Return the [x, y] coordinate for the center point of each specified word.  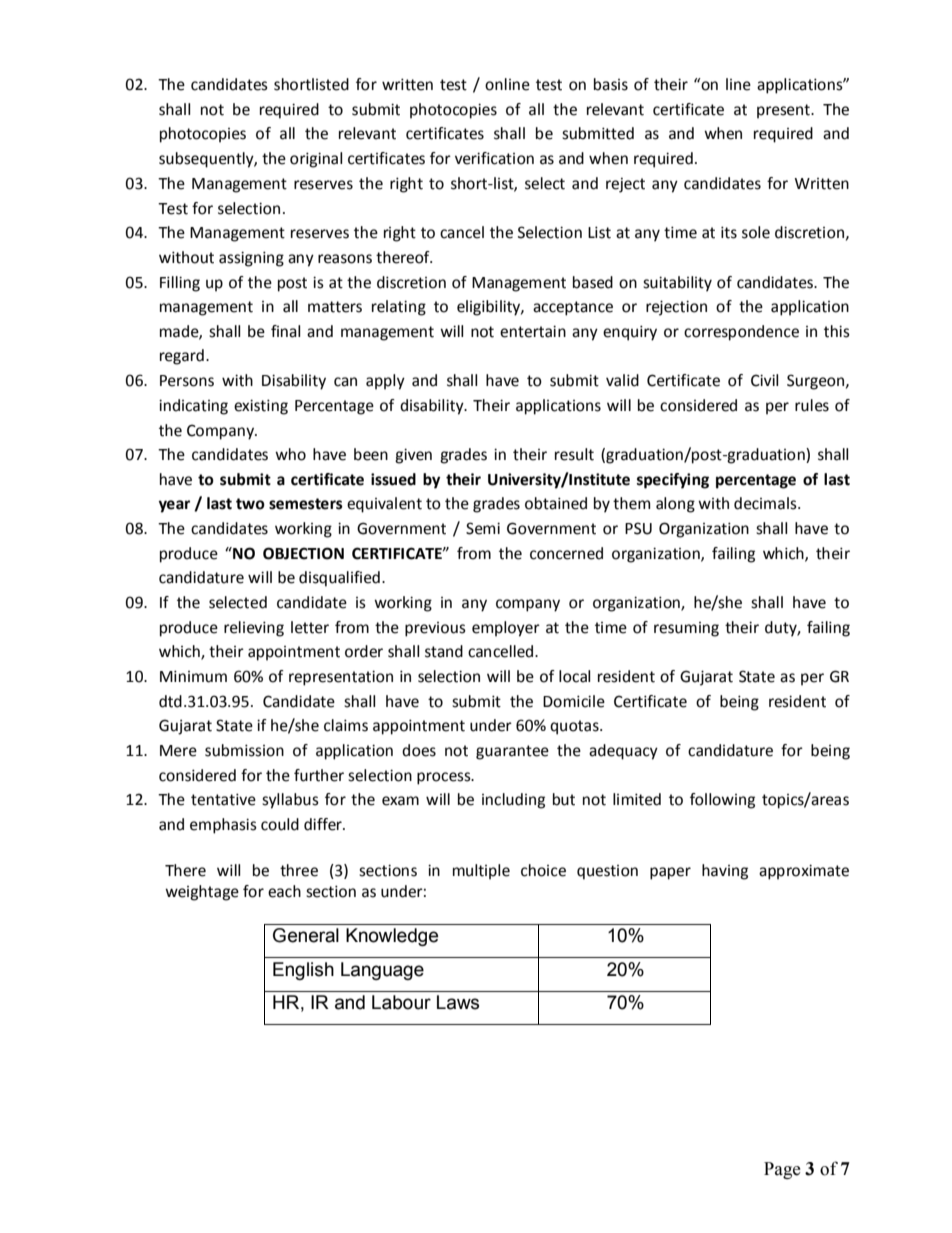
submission [244, 750]
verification [494, 158]
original [316, 160]
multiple [481, 872]
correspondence [741, 333]
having [725, 872]
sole [756, 232]
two [250, 504]
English [303, 971]
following [722, 801]
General [306, 935]
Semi [483, 528]
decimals [766, 503]
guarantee [512, 752]
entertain [533, 331]
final [285, 331]
